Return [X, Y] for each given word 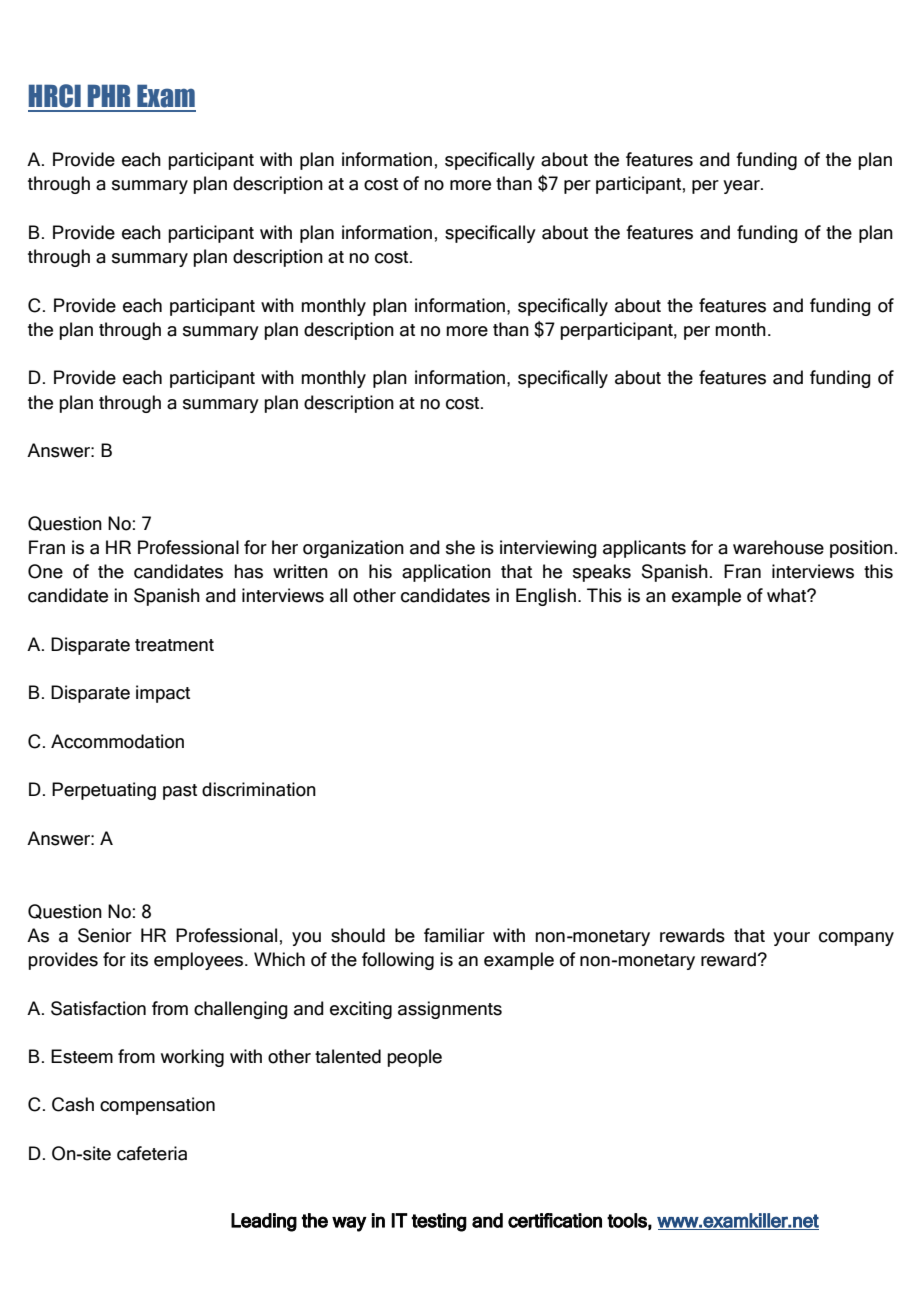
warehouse [778, 547]
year [742, 187]
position [861, 549]
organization [353, 549]
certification [555, 1220]
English [546, 597]
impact [163, 694]
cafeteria [152, 1153]
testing [439, 1222]
